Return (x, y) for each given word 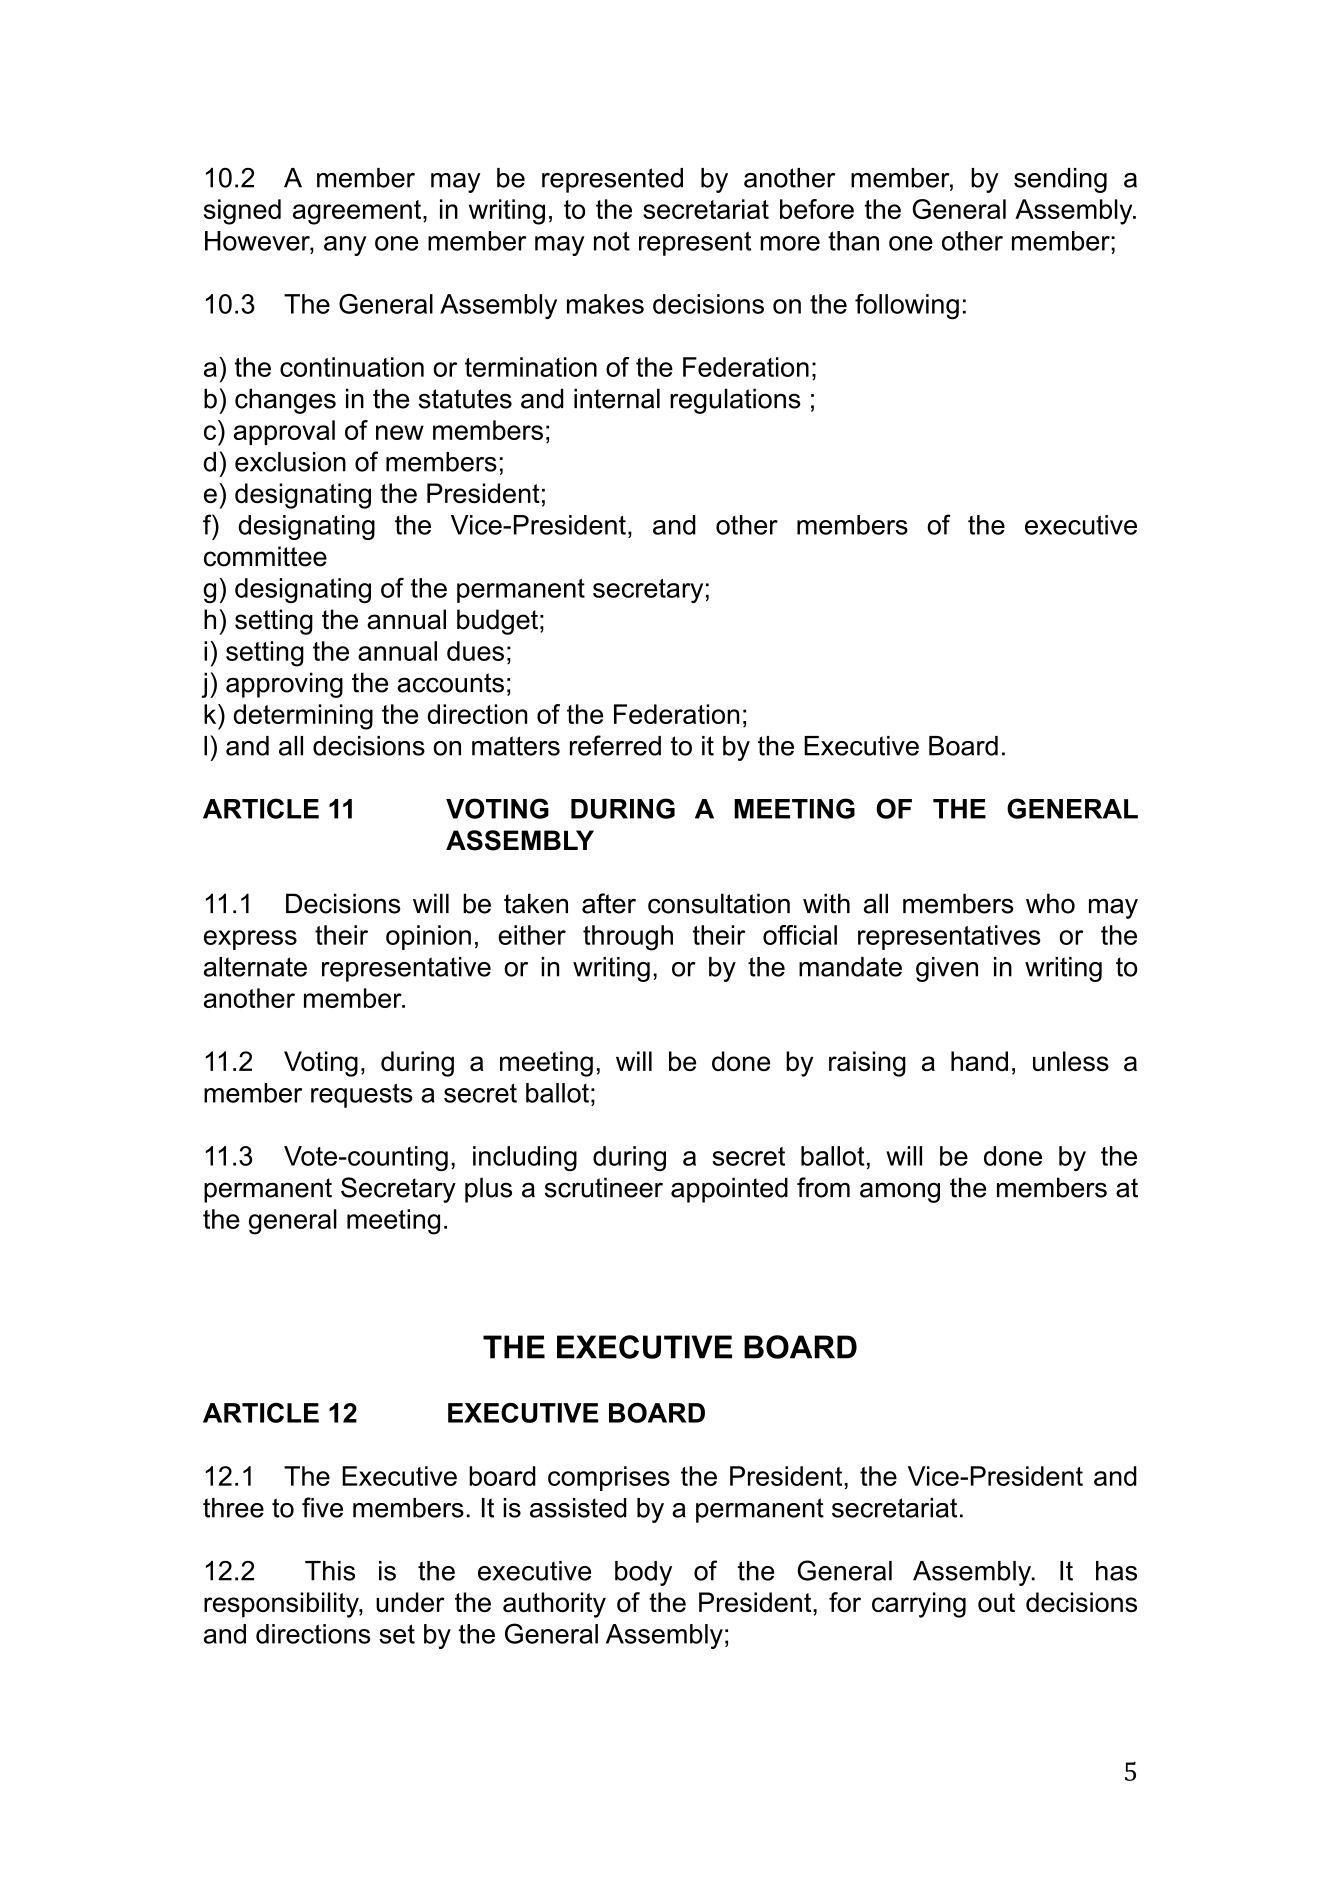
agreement (358, 212)
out (996, 1602)
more (790, 243)
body (643, 1573)
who (1050, 903)
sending (1060, 180)
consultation (719, 903)
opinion (428, 937)
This (330, 1571)
